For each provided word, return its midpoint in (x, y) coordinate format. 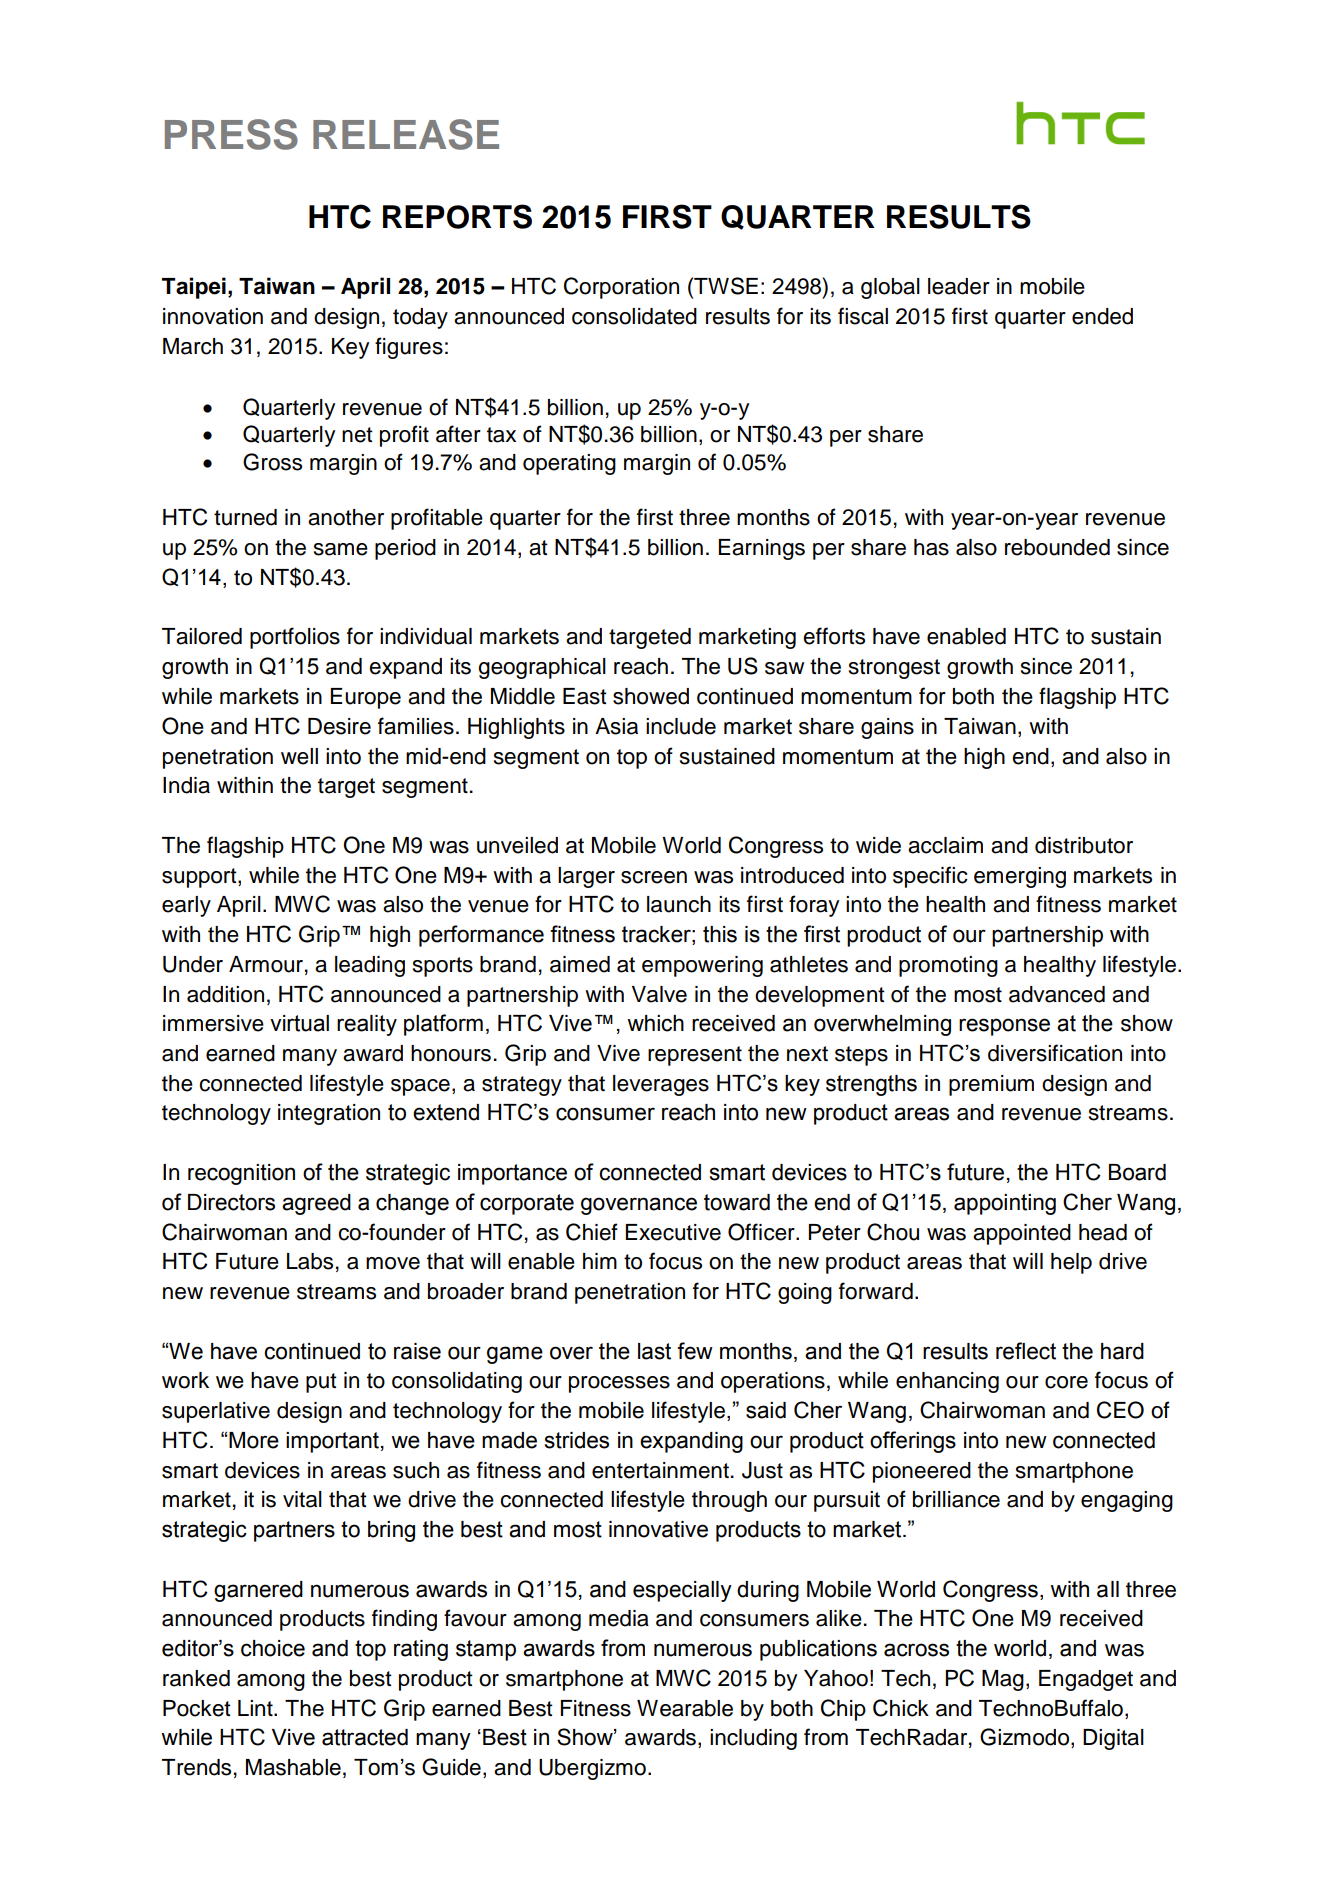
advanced (1057, 994)
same (341, 549)
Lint (256, 1708)
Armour (266, 964)
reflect (1026, 1351)
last (654, 1351)
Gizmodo (1026, 1738)
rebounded (1057, 547)
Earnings (761, 549)
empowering (702, 966)
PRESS (231, 134)
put (321, 1383)
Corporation (621, 288)
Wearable (685, 1708)
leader (959, 286)
